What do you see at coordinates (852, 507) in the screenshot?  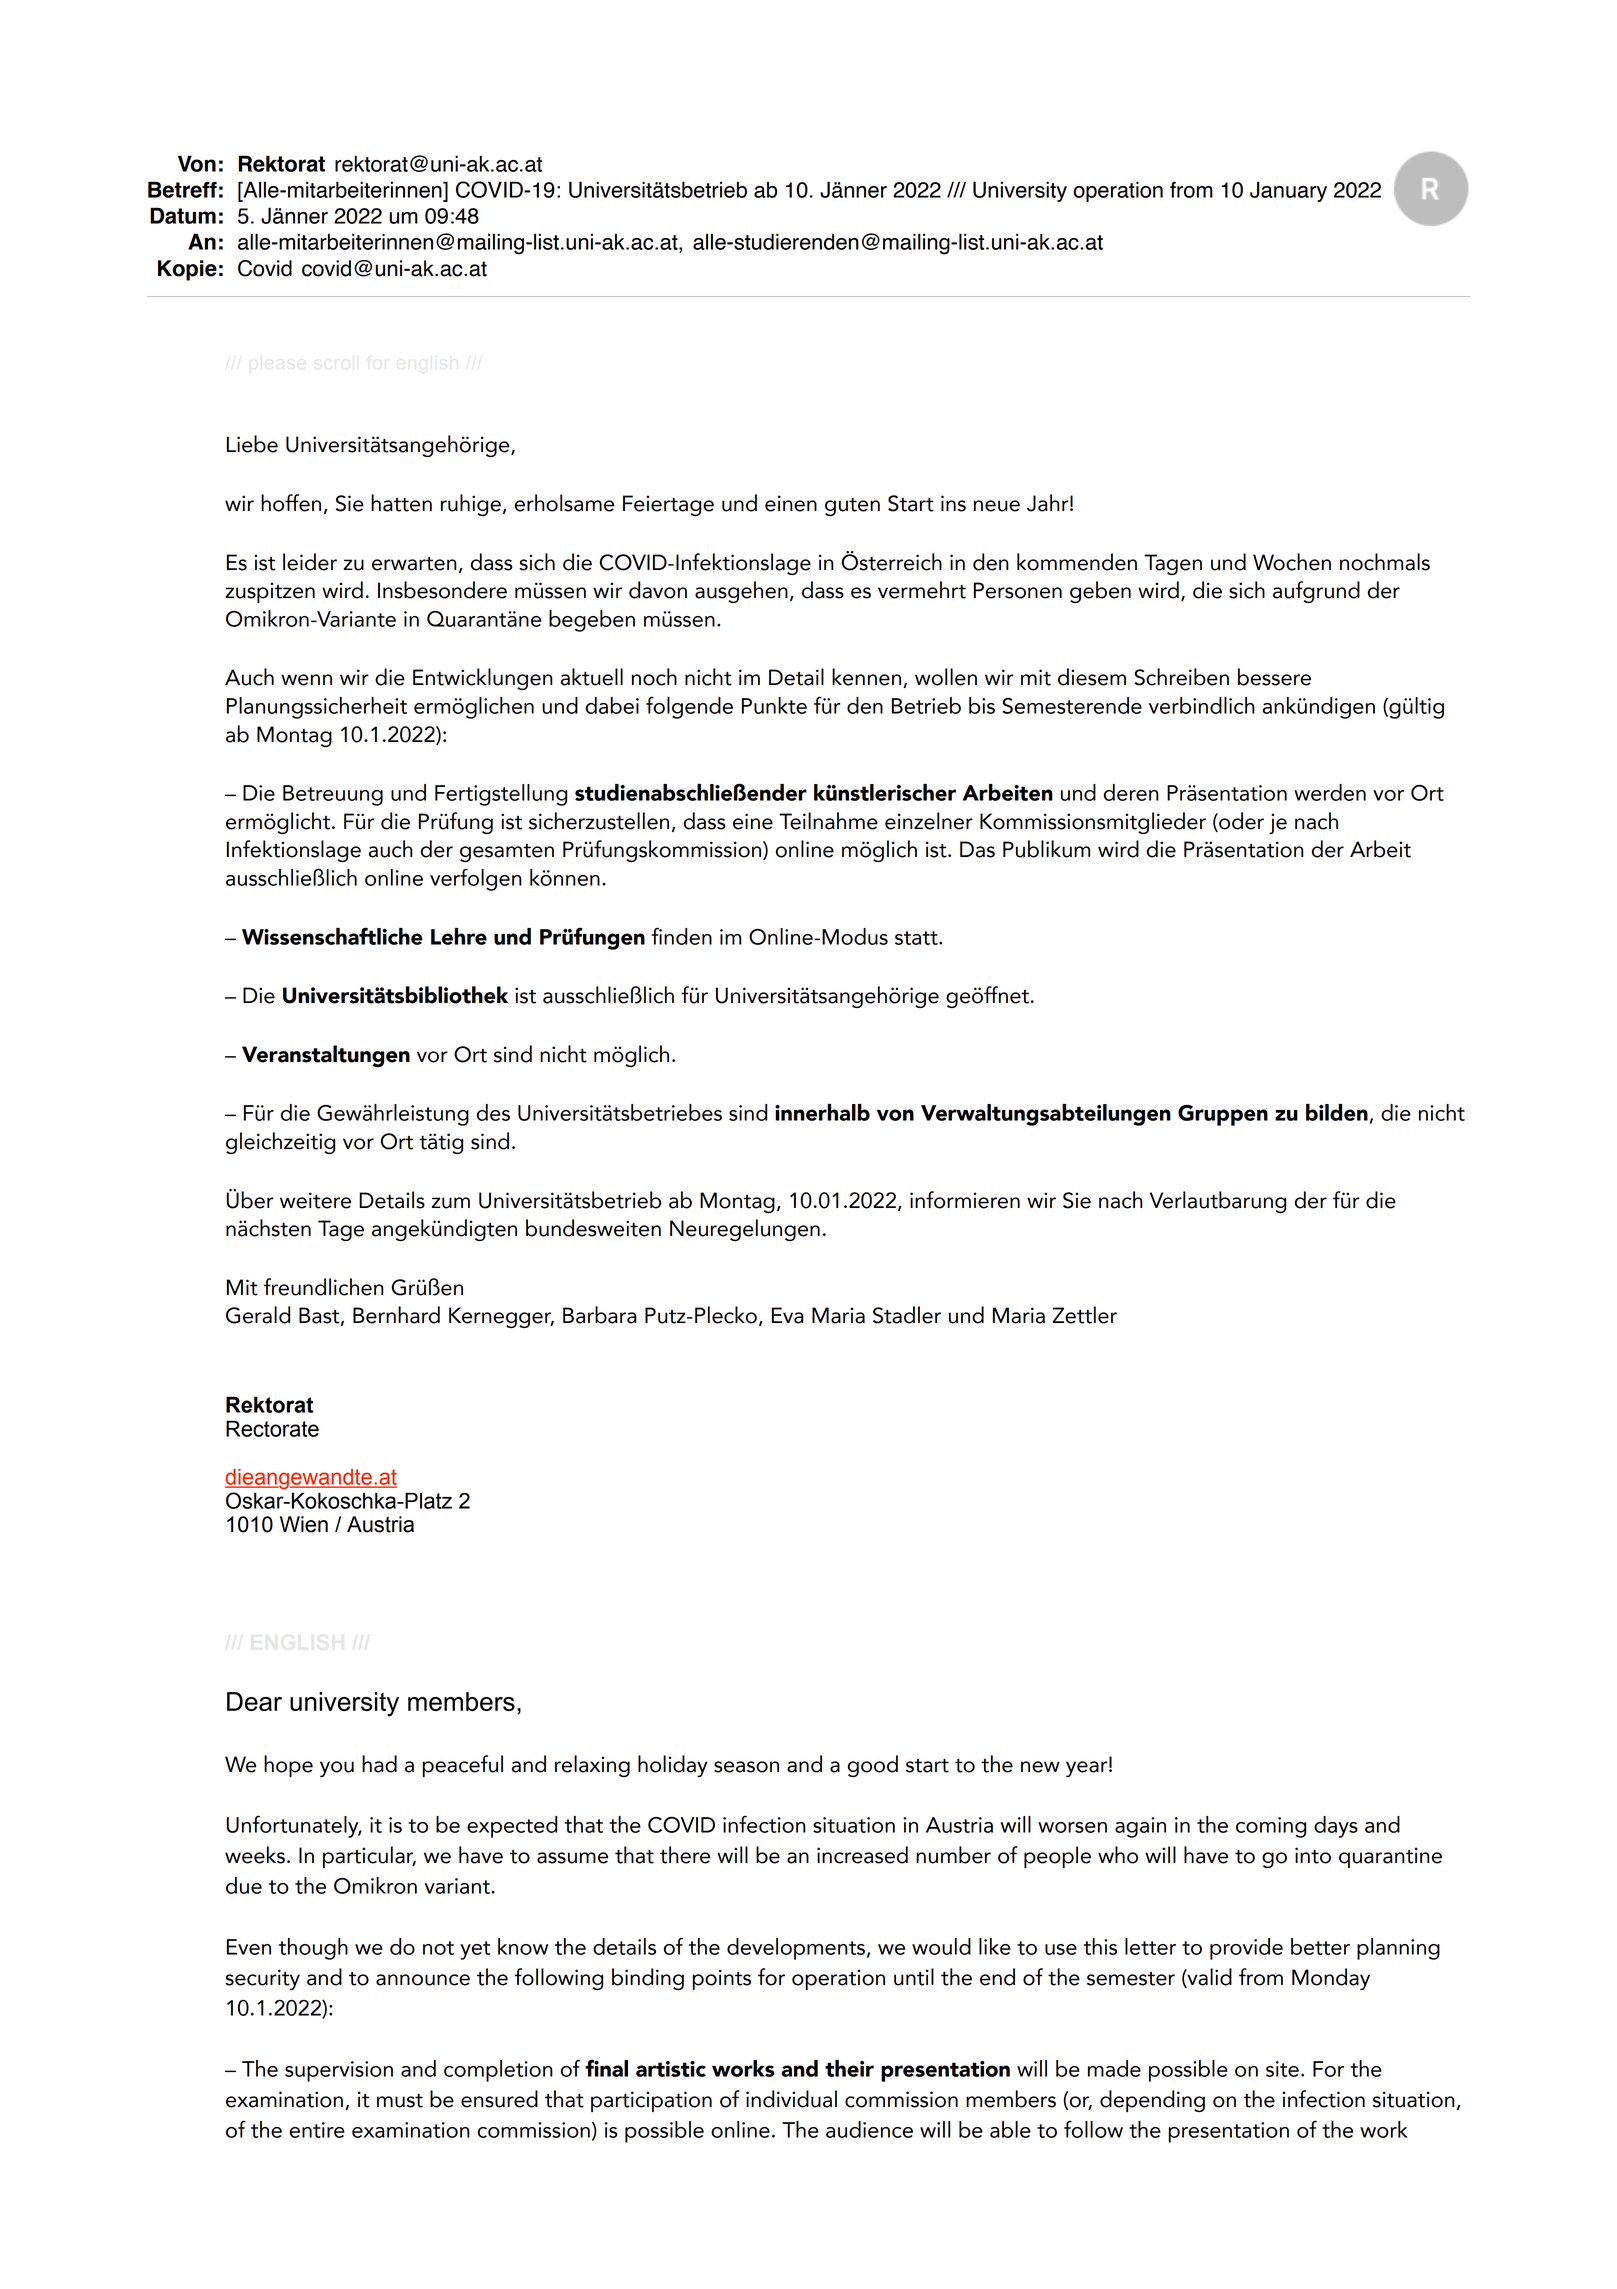 I see `guten` at bounding box center [852, 507].
